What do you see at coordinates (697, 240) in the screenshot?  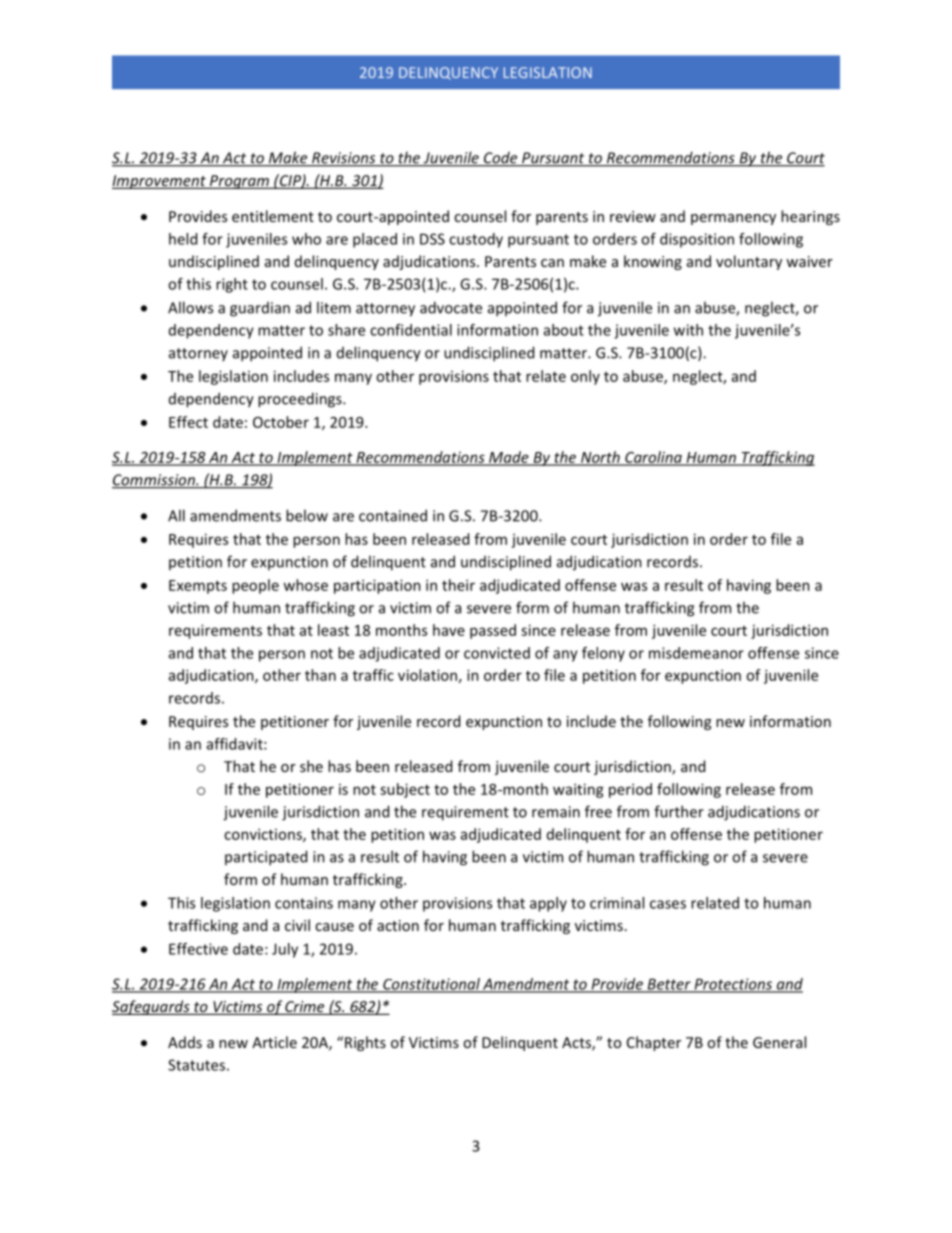 I see `disposition` at bounding box center [697, 240].
